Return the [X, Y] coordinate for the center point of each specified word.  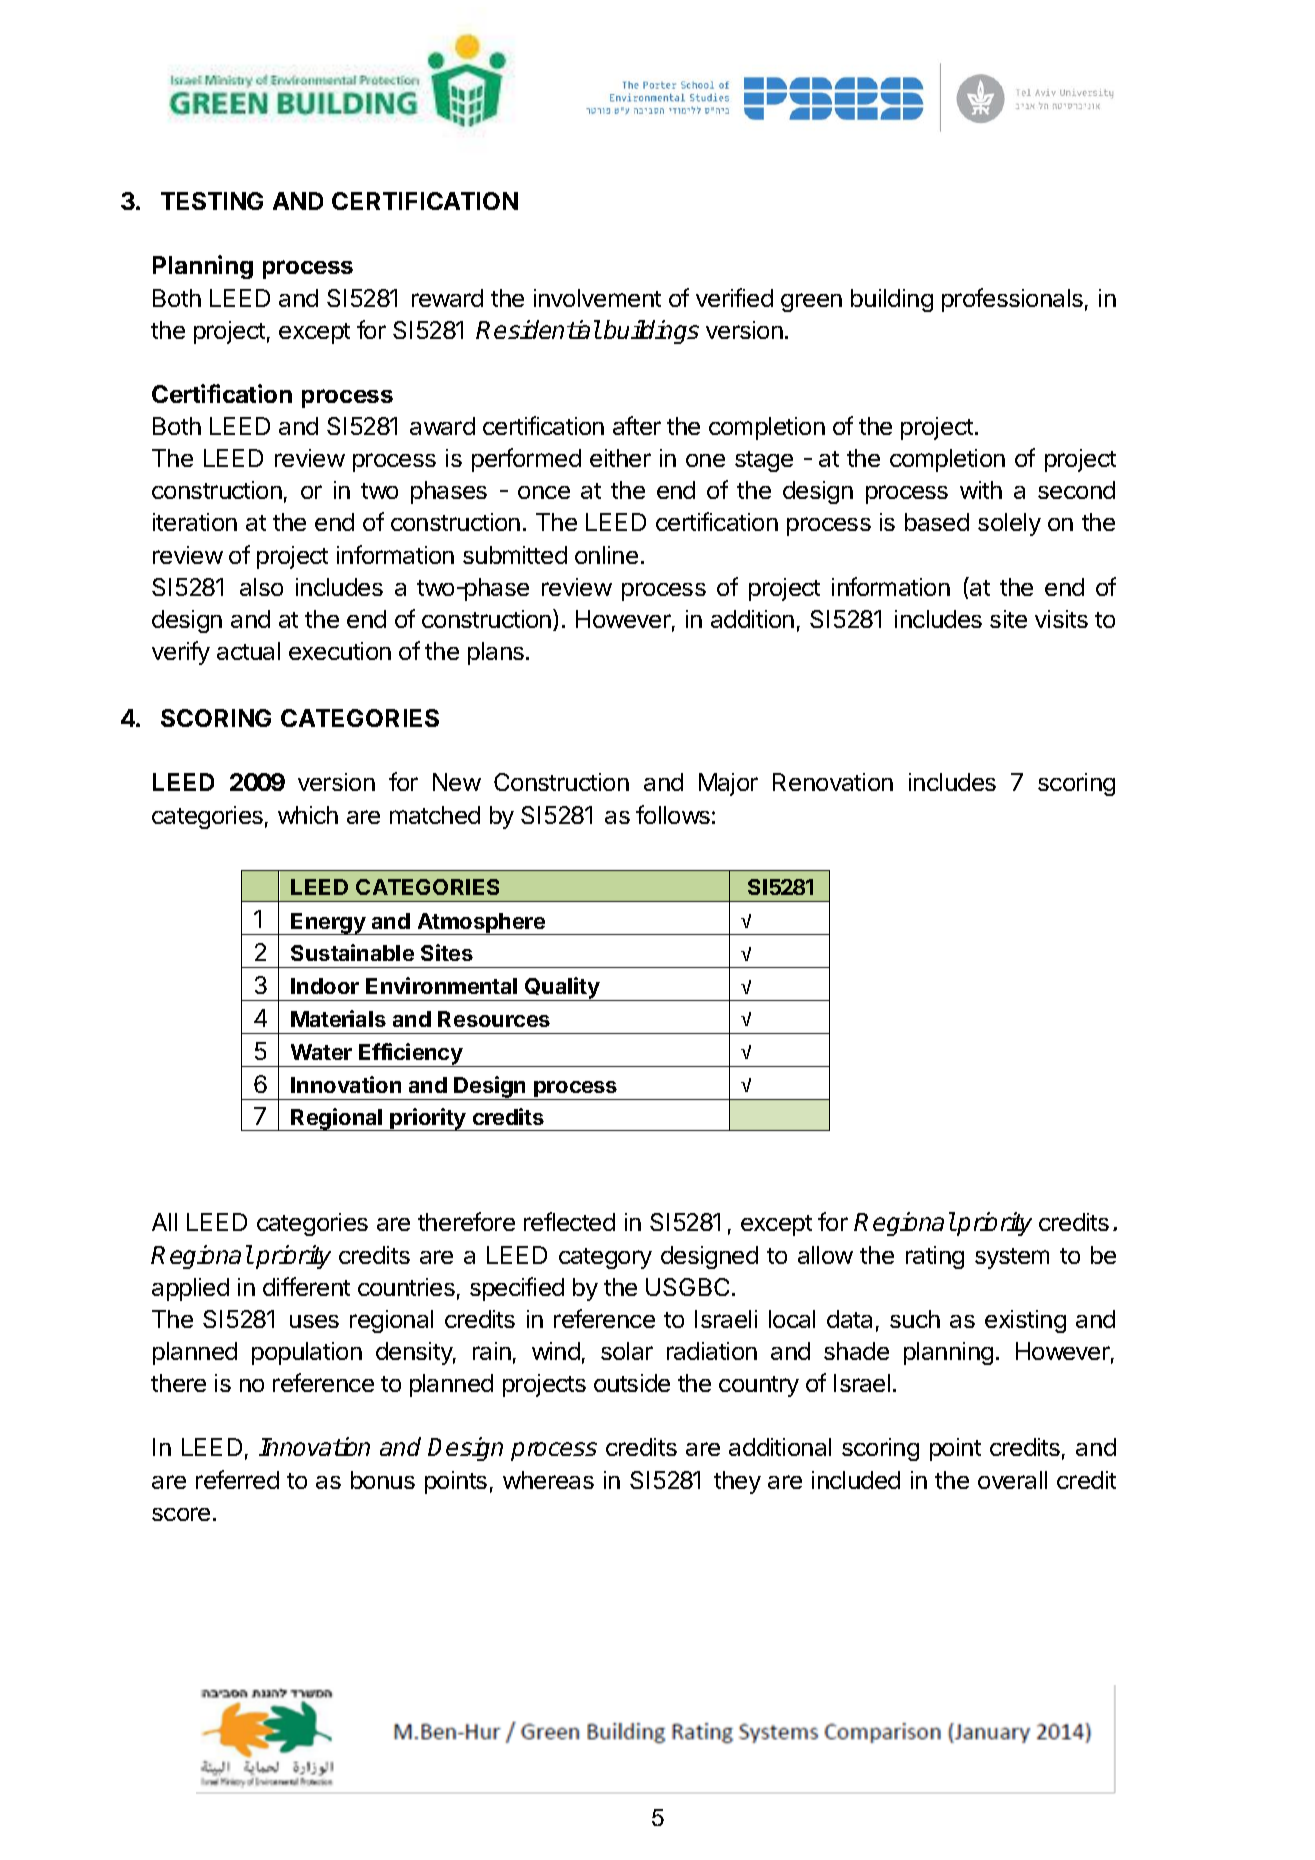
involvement [597, 298]
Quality [562, 989]
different [306, 1286]
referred [237, 1479]
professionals [1012, 300]
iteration [195, 522]
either [620, 458]
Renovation [833, 782]
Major [728, 784]
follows [673, 814]
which [308, 815]
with [981, 490]
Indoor [325, 986]
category [605, 1258]
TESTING [212, 201]
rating [935, 1257]
